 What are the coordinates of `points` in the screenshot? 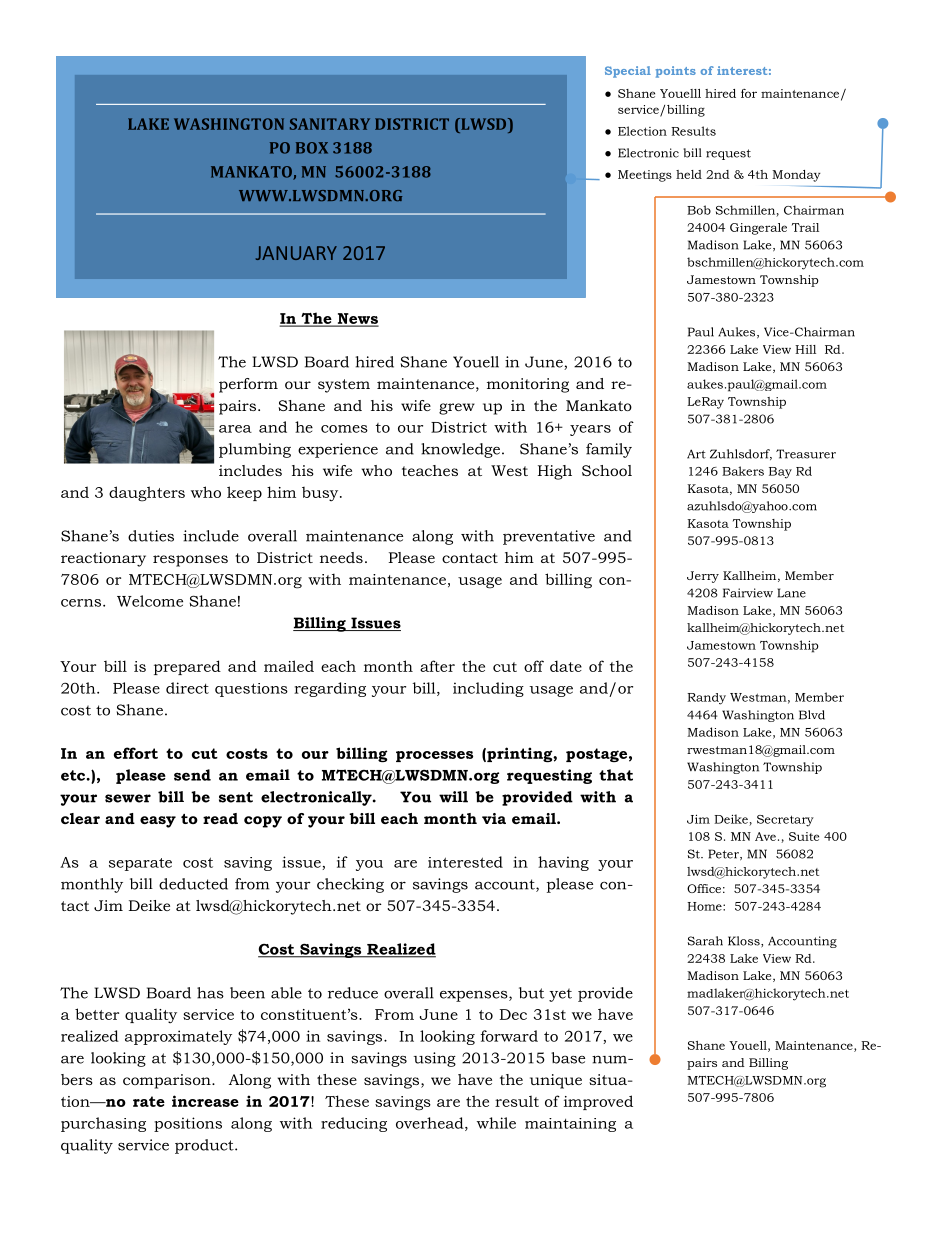 It's located at (676, 72).
